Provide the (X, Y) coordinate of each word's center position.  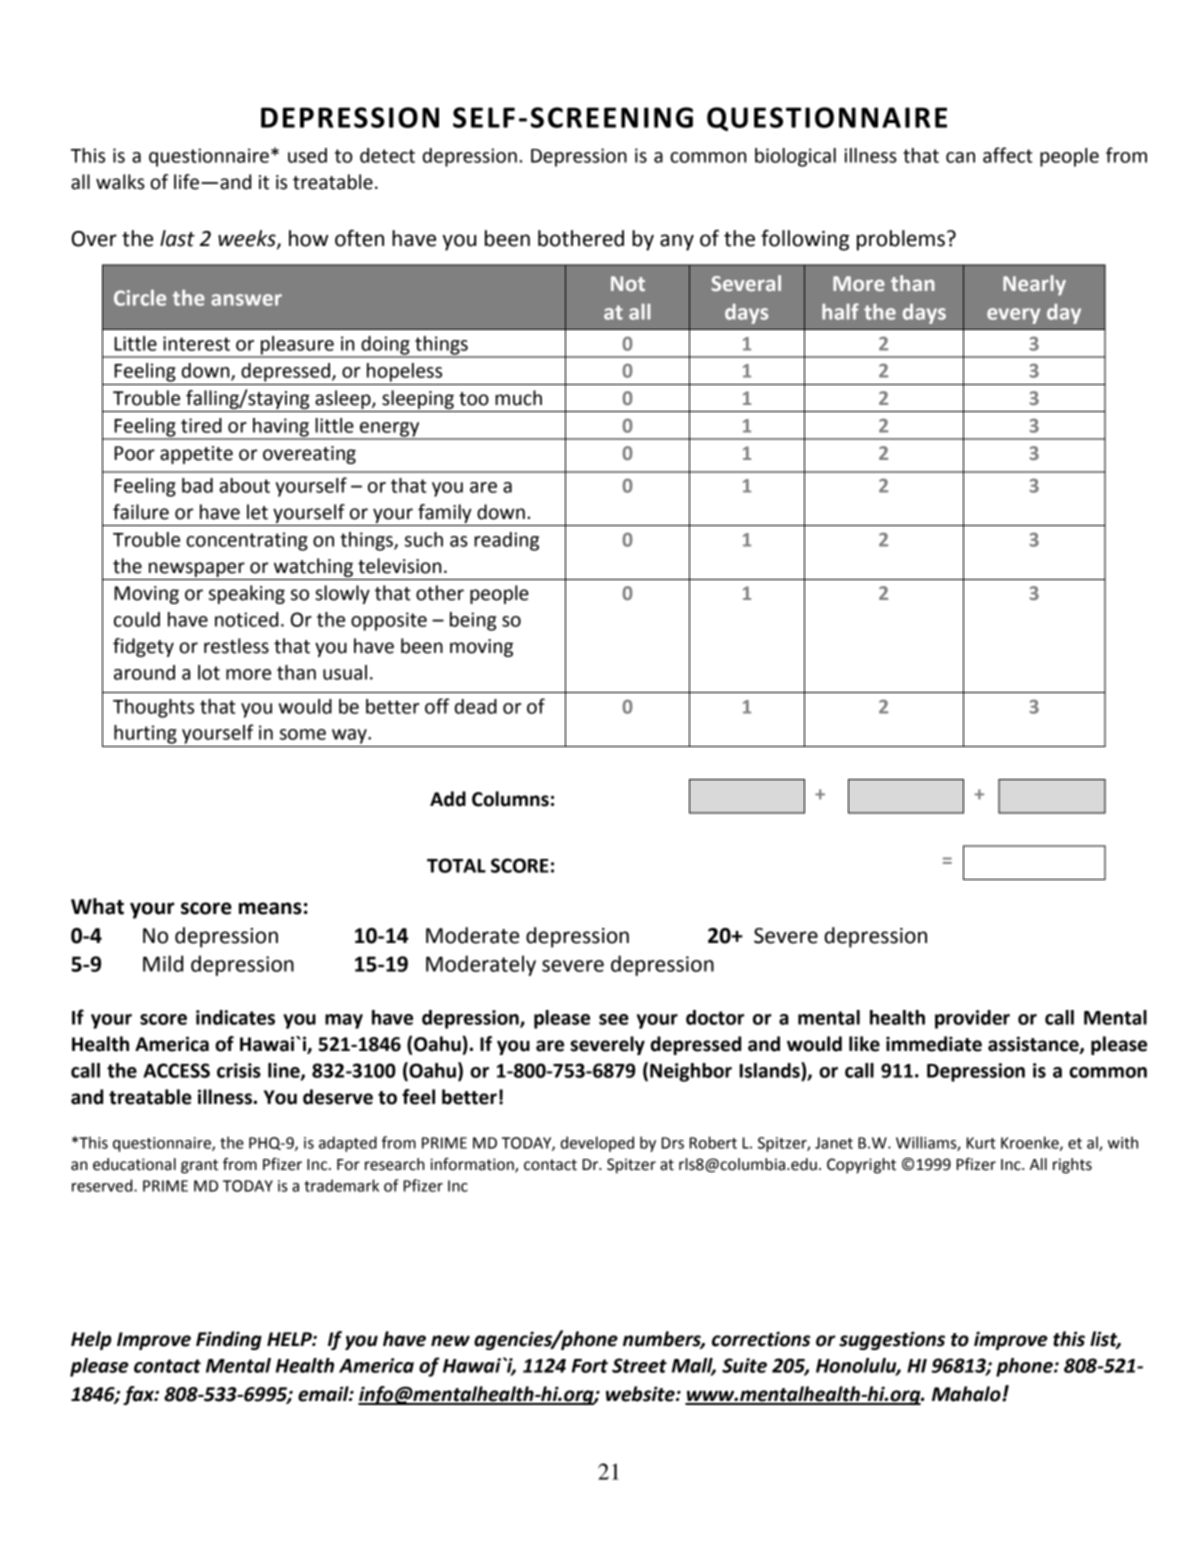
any (677, 242)
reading (506, 541)
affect (1007, 155)
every (1013, 316)
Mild (163, 963)
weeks (248, 239)
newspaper (197, 569)
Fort (590, 1366)
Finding (229, 1340)
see (614, 1019)
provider (972, 1019)
